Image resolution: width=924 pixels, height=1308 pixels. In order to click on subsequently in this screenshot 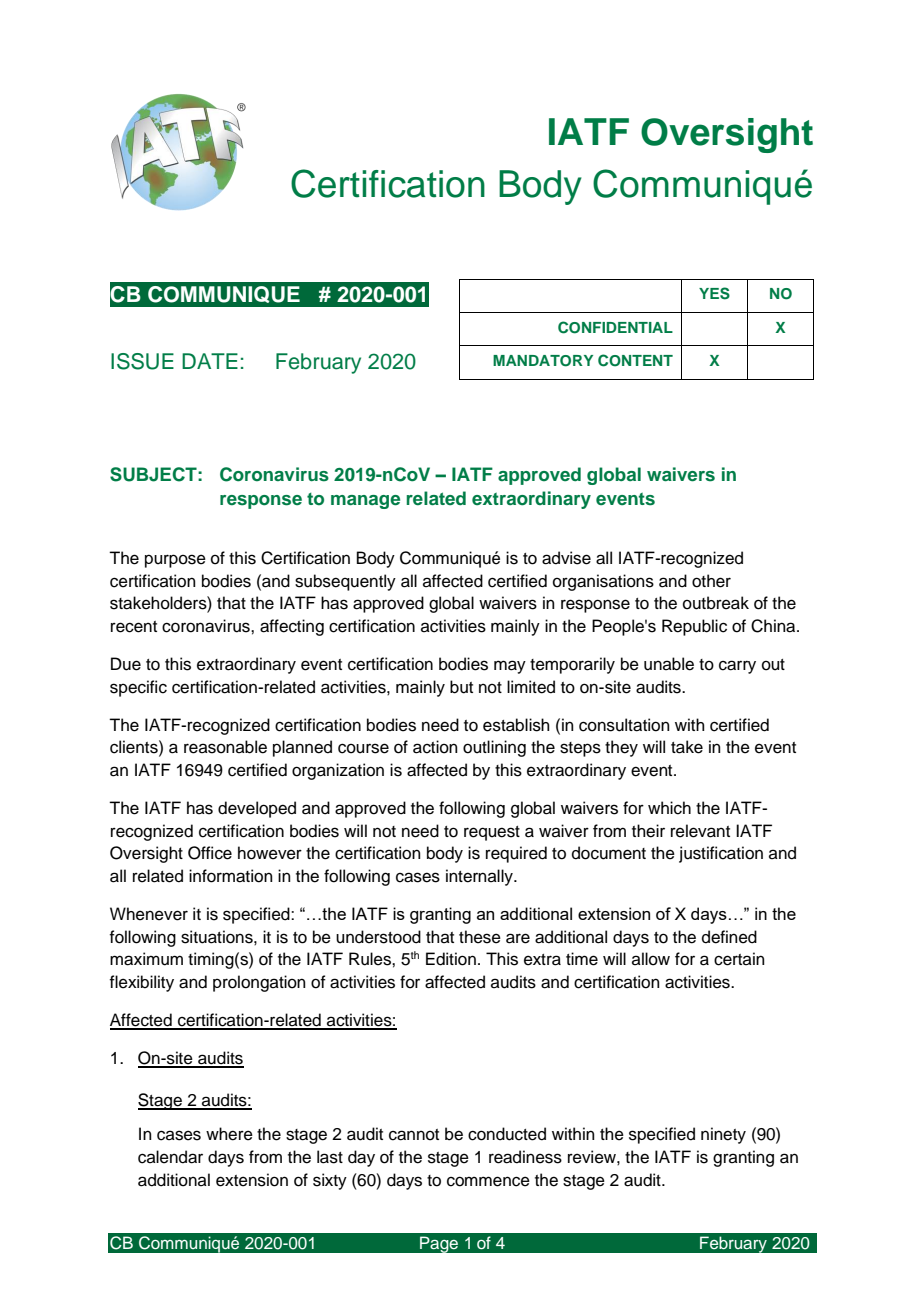, I will do `click(345, 582)`.
